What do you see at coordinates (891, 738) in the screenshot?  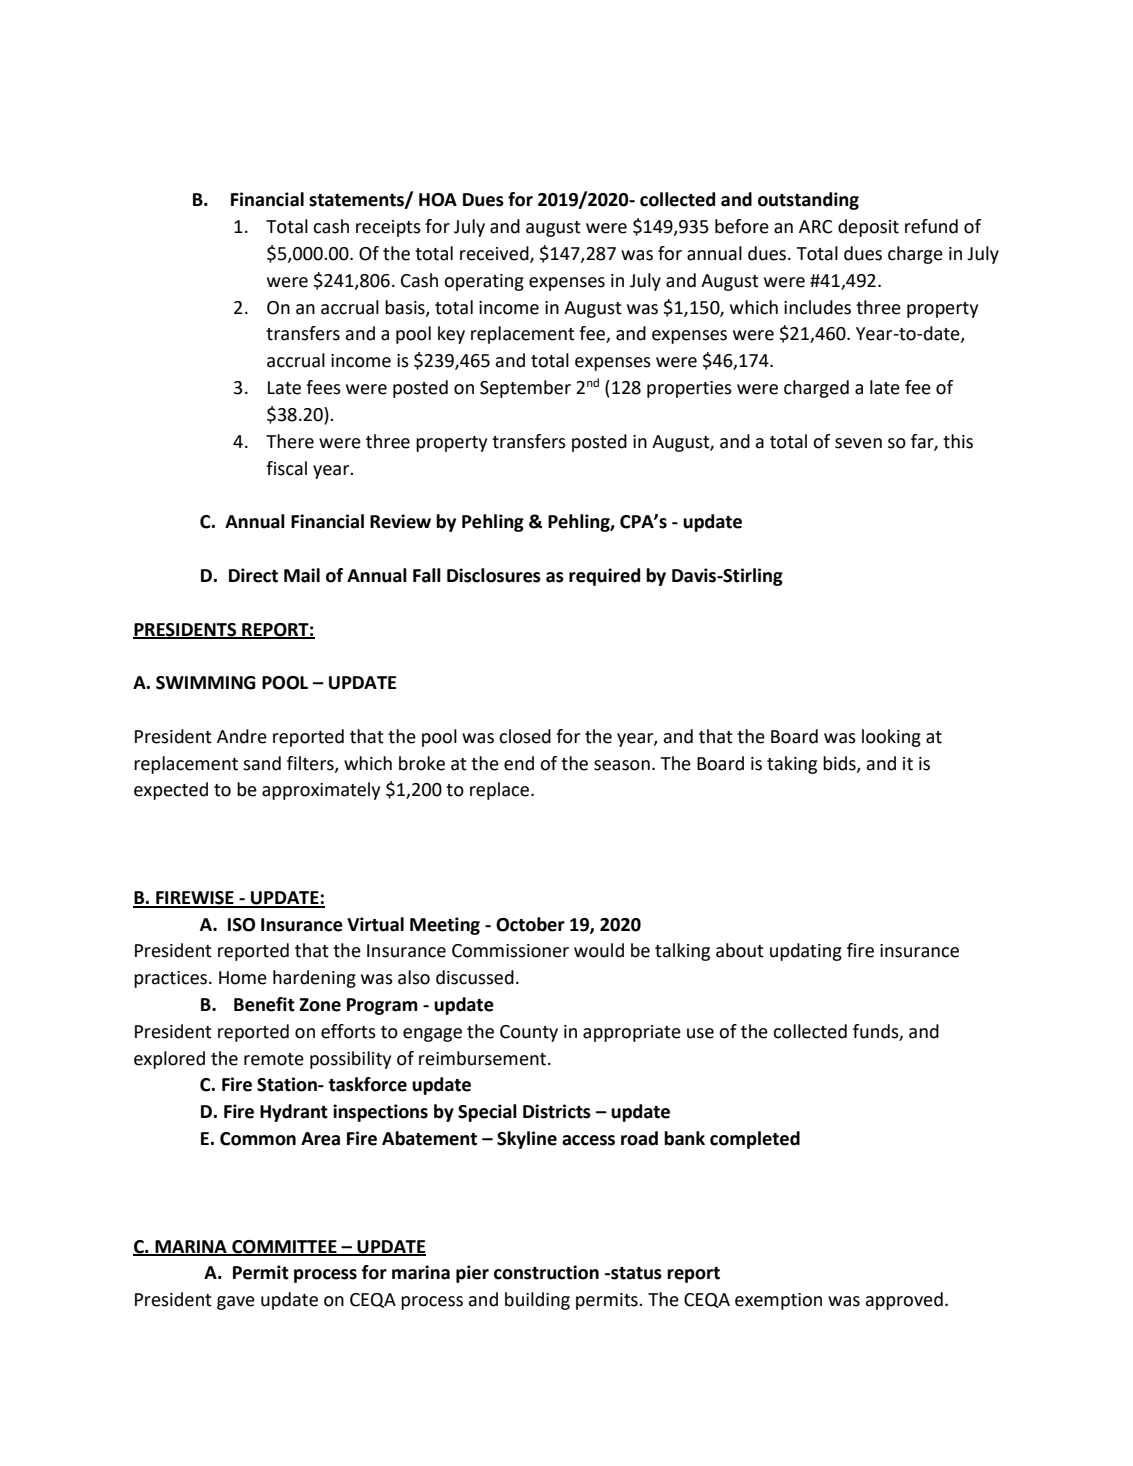 I see `looking` at bounding box center [891, 738].
